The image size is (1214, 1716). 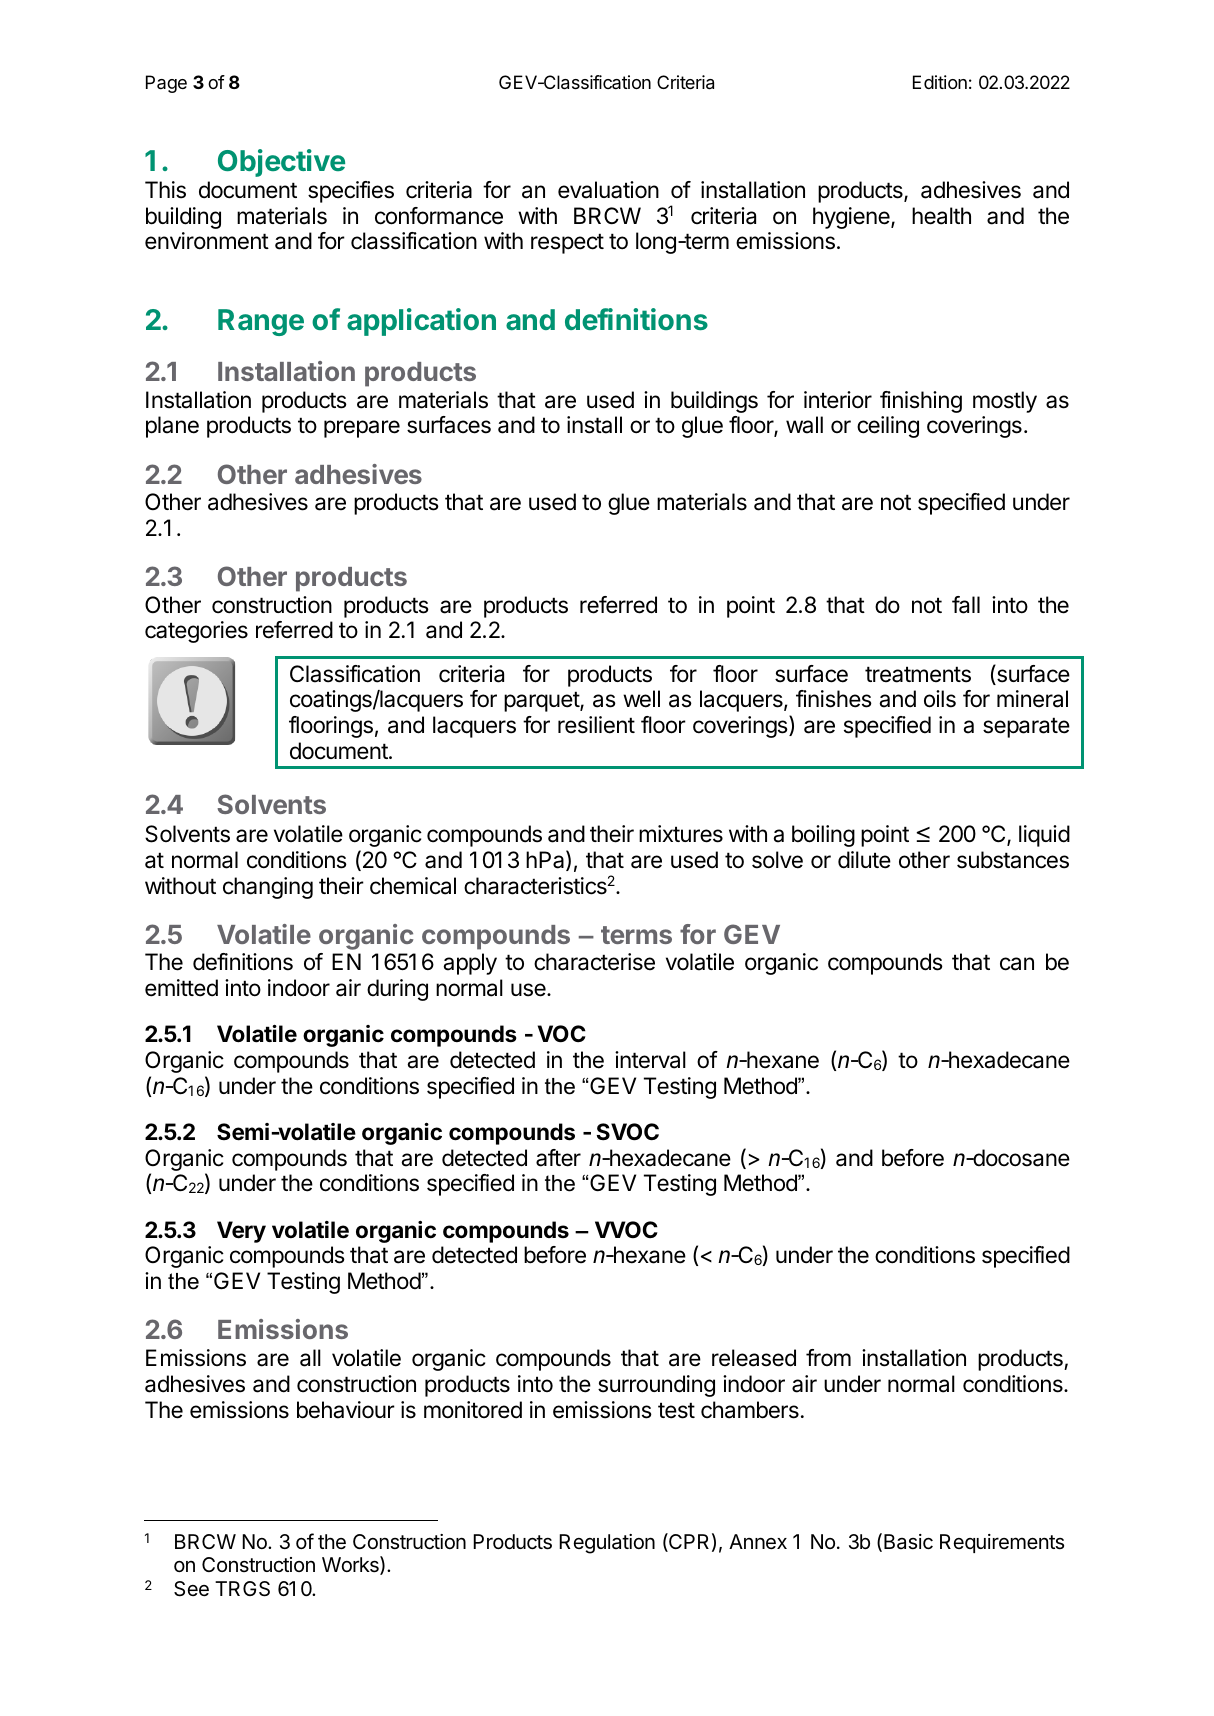 What do you see at coordinates (650, 1060) in the page?
I see `interval` at bounding box center [650, 1060].
